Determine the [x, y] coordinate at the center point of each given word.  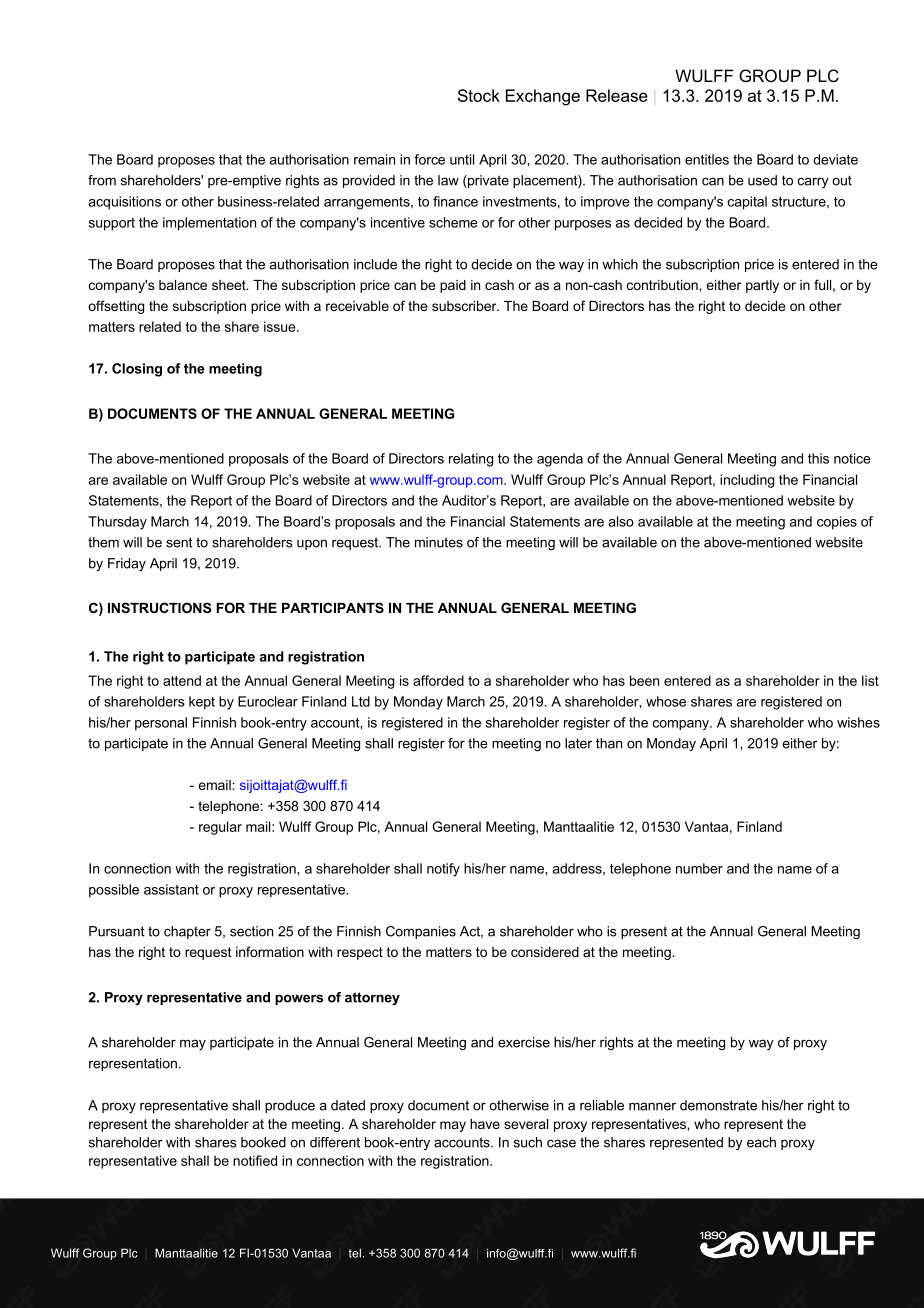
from [102, 180]
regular [220, 828]
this [818, 458]
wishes [858, 722]
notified [255, 1160]
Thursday [117, 523]
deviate [835, 159]
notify [443, 870]
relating [471, 460]
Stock [479, 95]
